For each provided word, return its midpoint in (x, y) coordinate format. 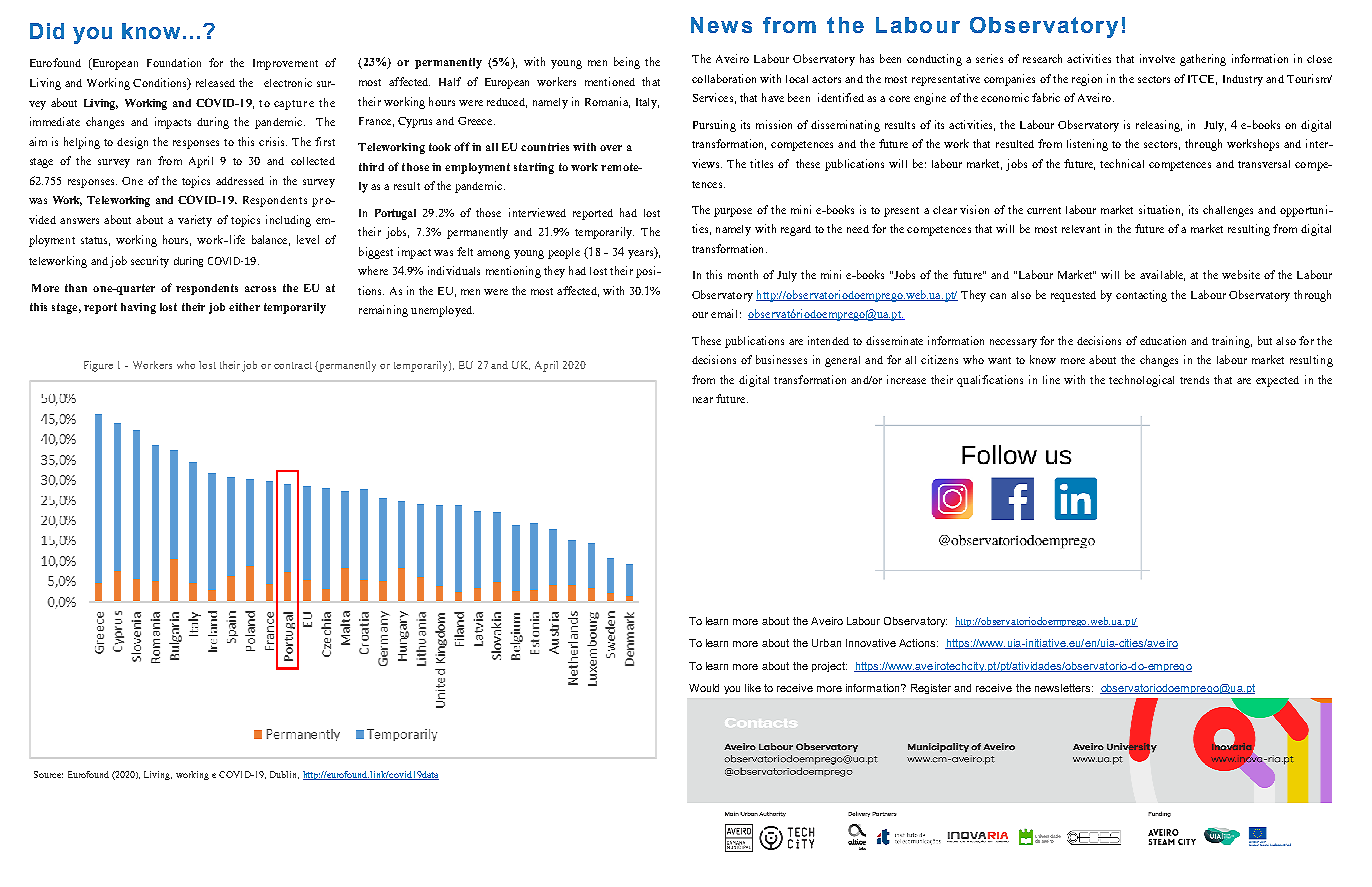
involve (1157, 58)
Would (704, 688)
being (627, 63)
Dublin (284, 775)
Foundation (174, 62)
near (703, 400)
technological (1141, 381)
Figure (98, 366)
